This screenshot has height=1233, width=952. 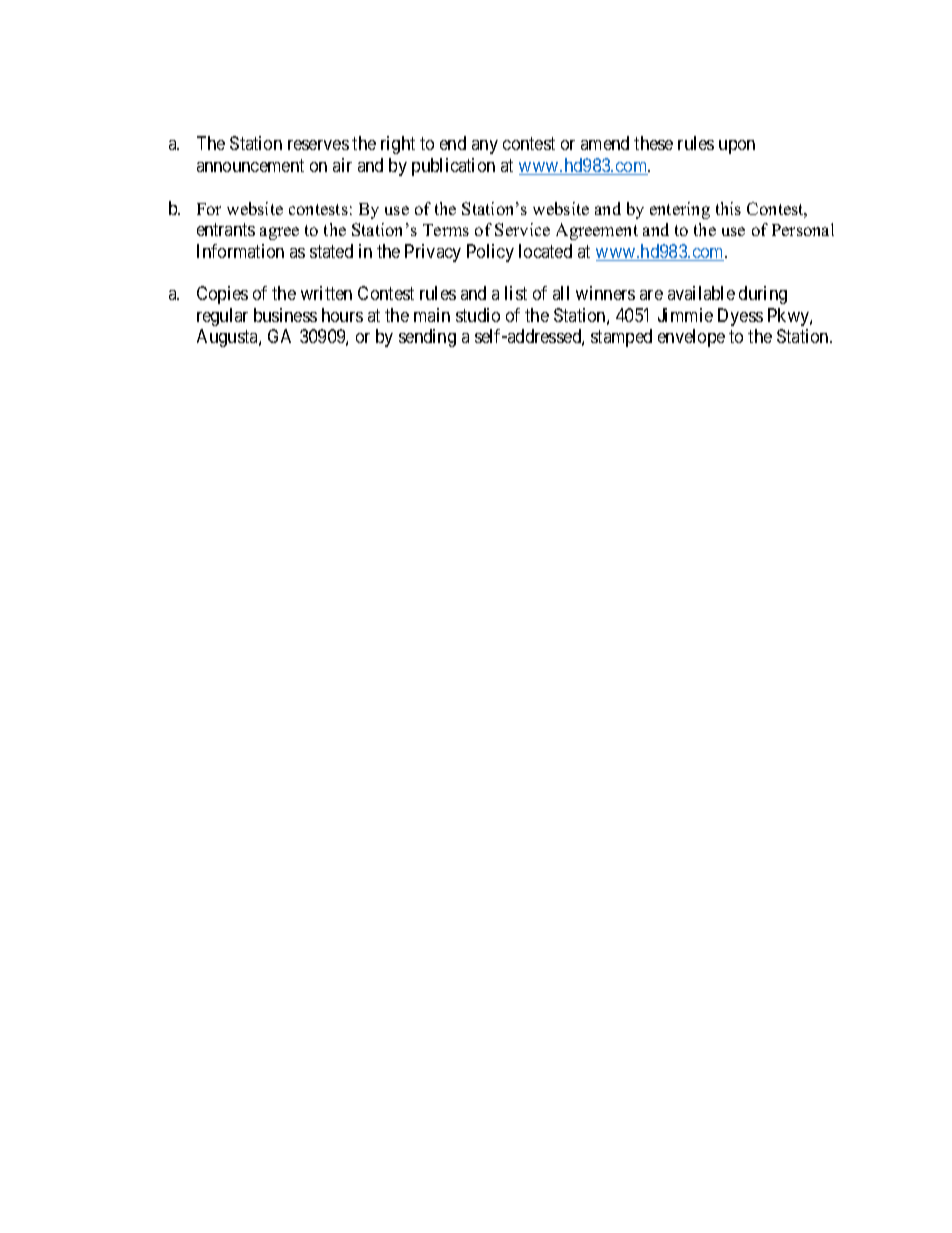 I want to click on written, so click(x=326, y=293).
